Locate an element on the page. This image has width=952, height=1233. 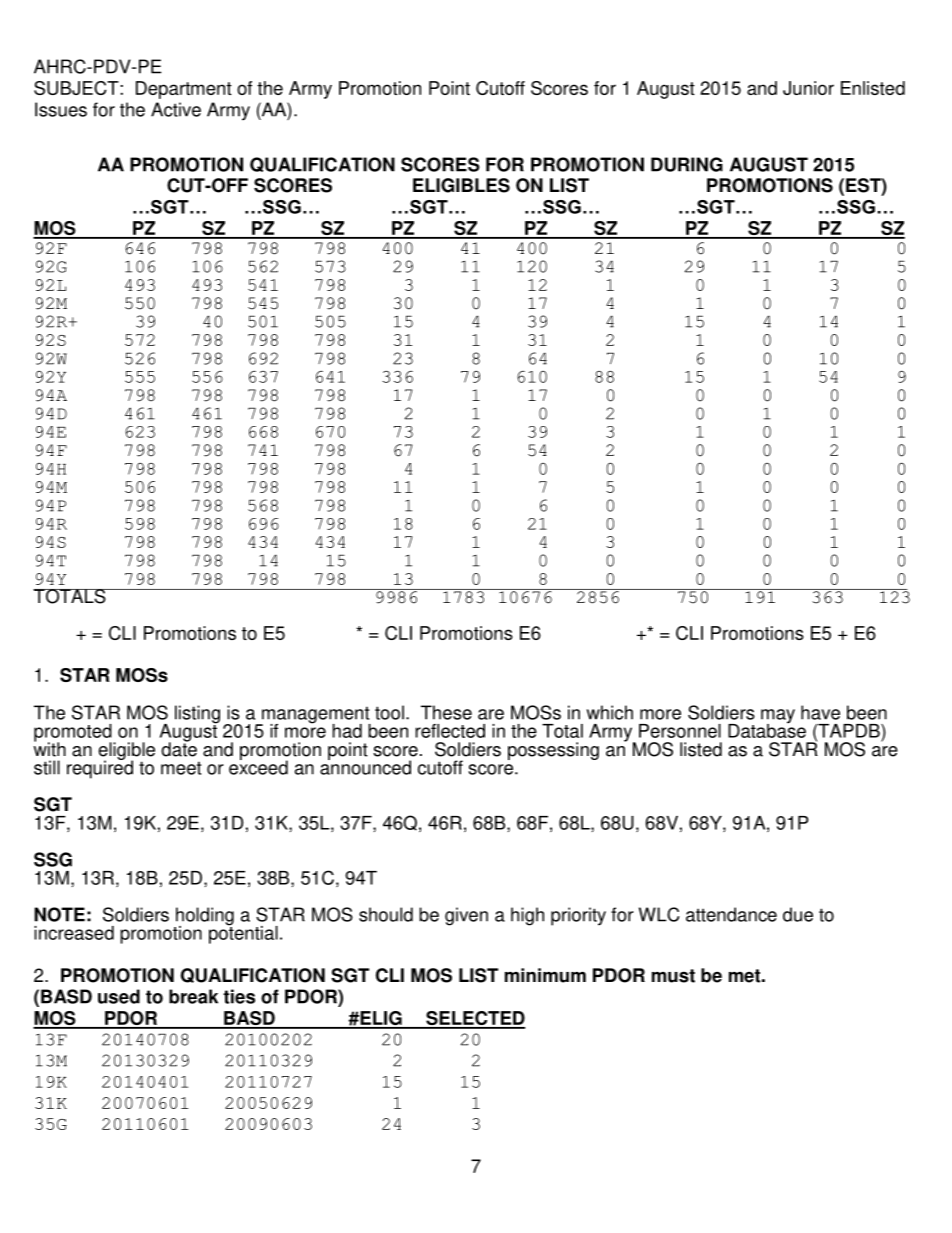
may is located at coordinates (778, 717).
